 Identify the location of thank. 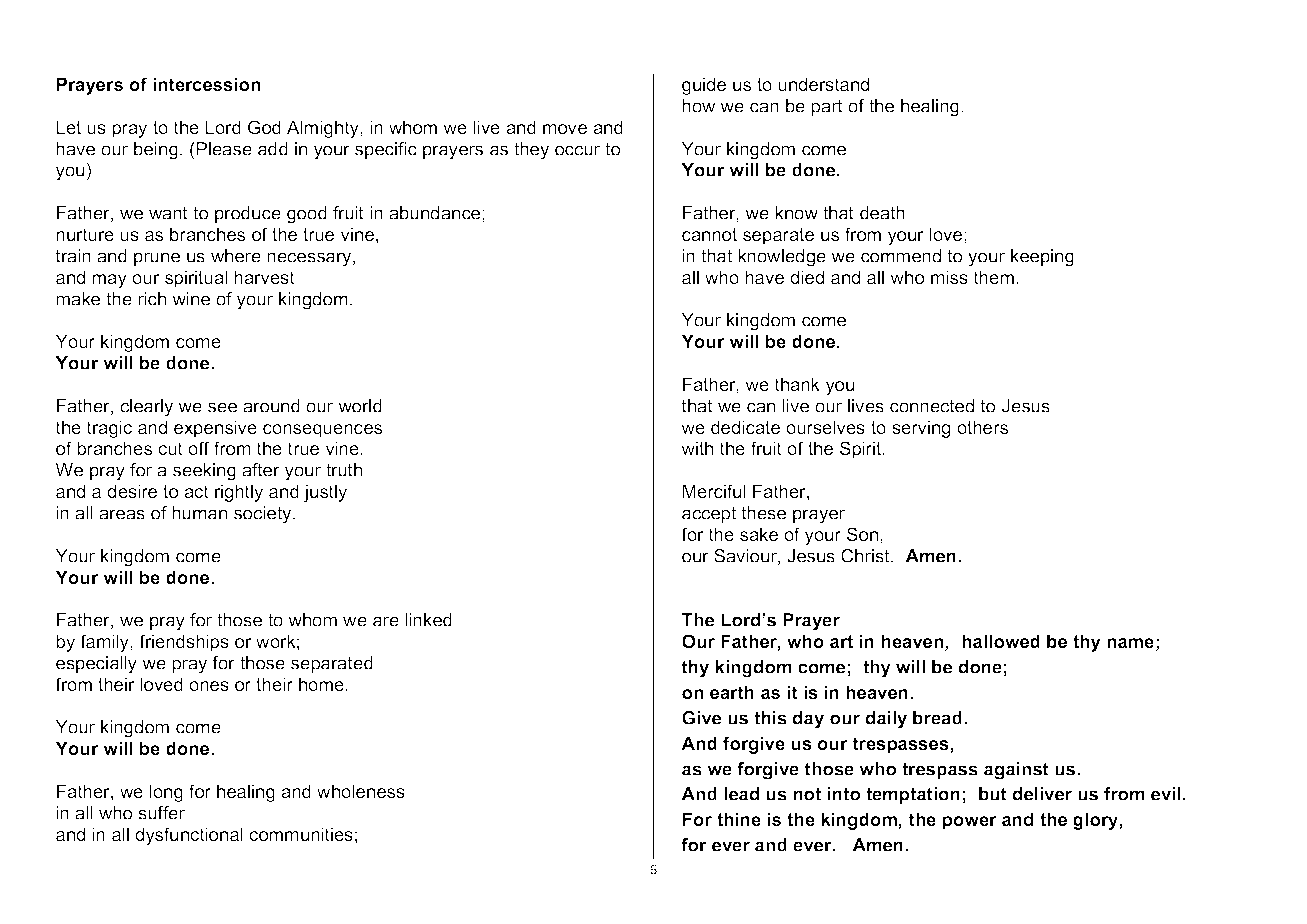
(797, 384).
